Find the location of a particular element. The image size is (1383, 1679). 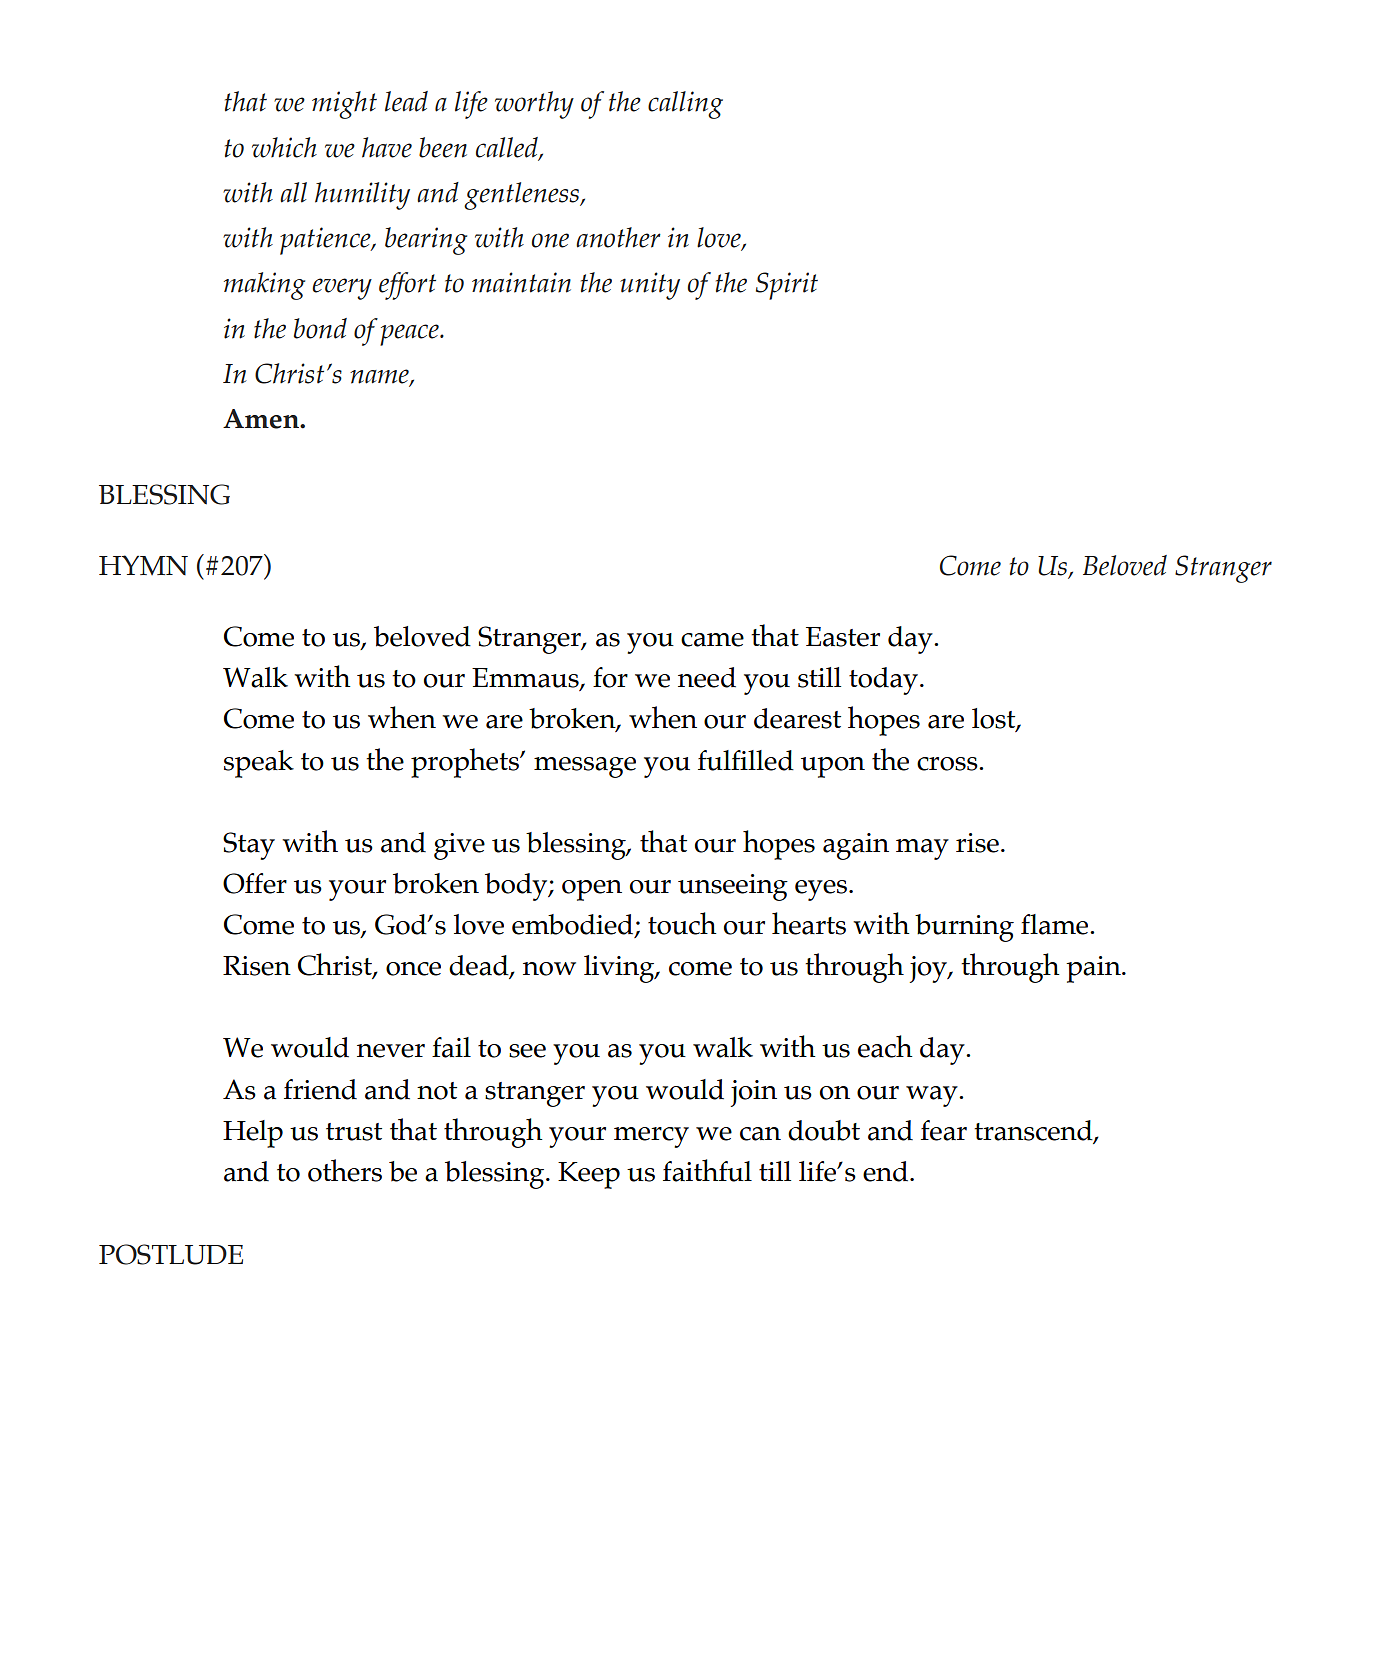

came is located at coordinates (712, 640).
